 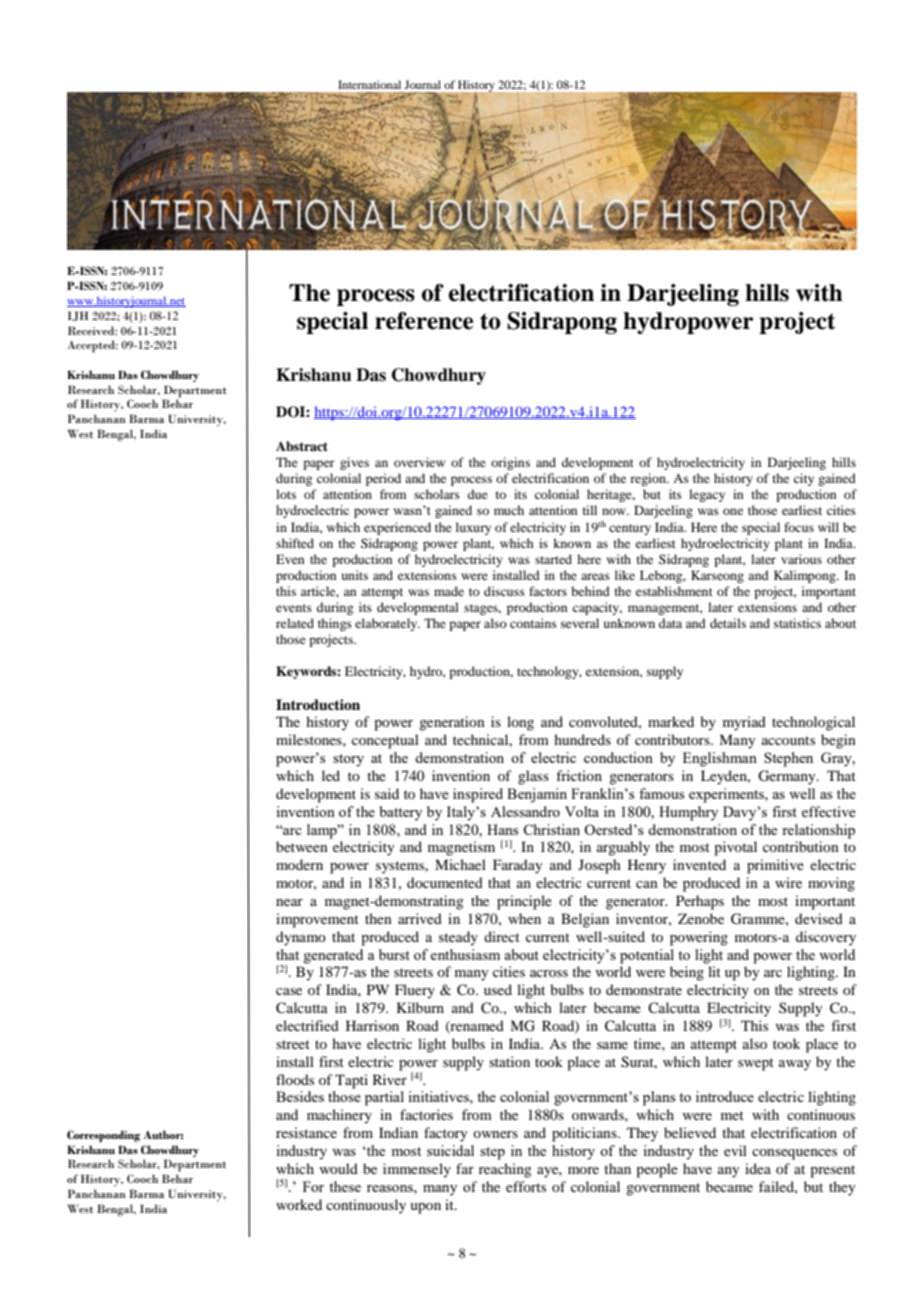 What do you see at coordinates (505, 1170) in the screenshot?
I see `reaching` at bounding box center [505, 1170].
